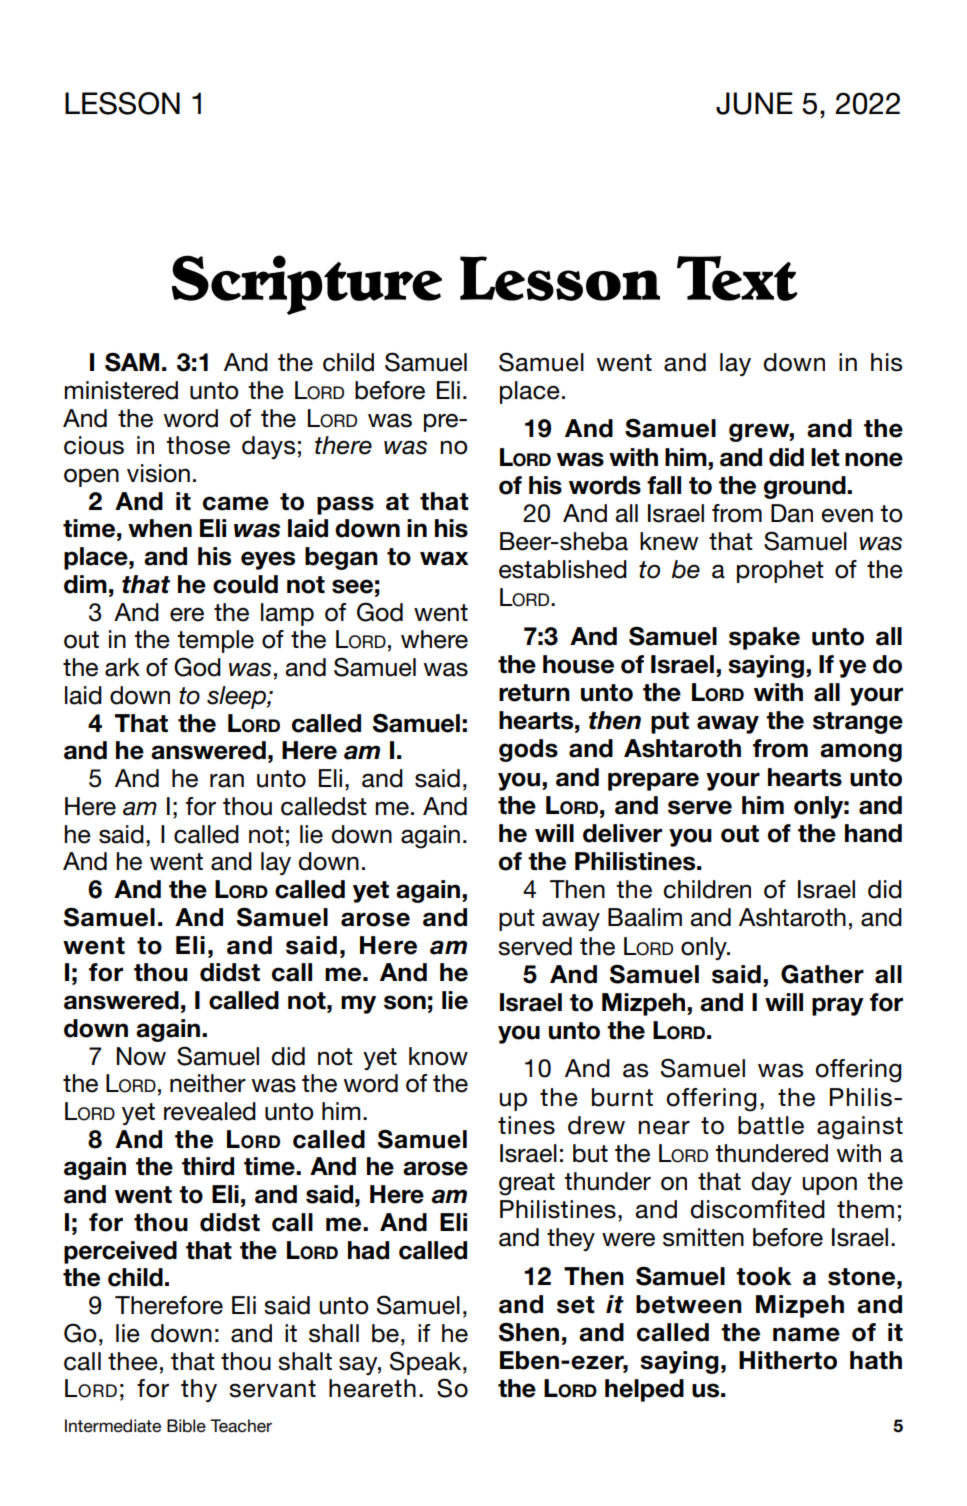 Image resolution: width=967 pixels, height=1506 pixels. What do you see at coordinates (199, 1390) in the document?
I see `thy` at bounding box center [199, 1390].
